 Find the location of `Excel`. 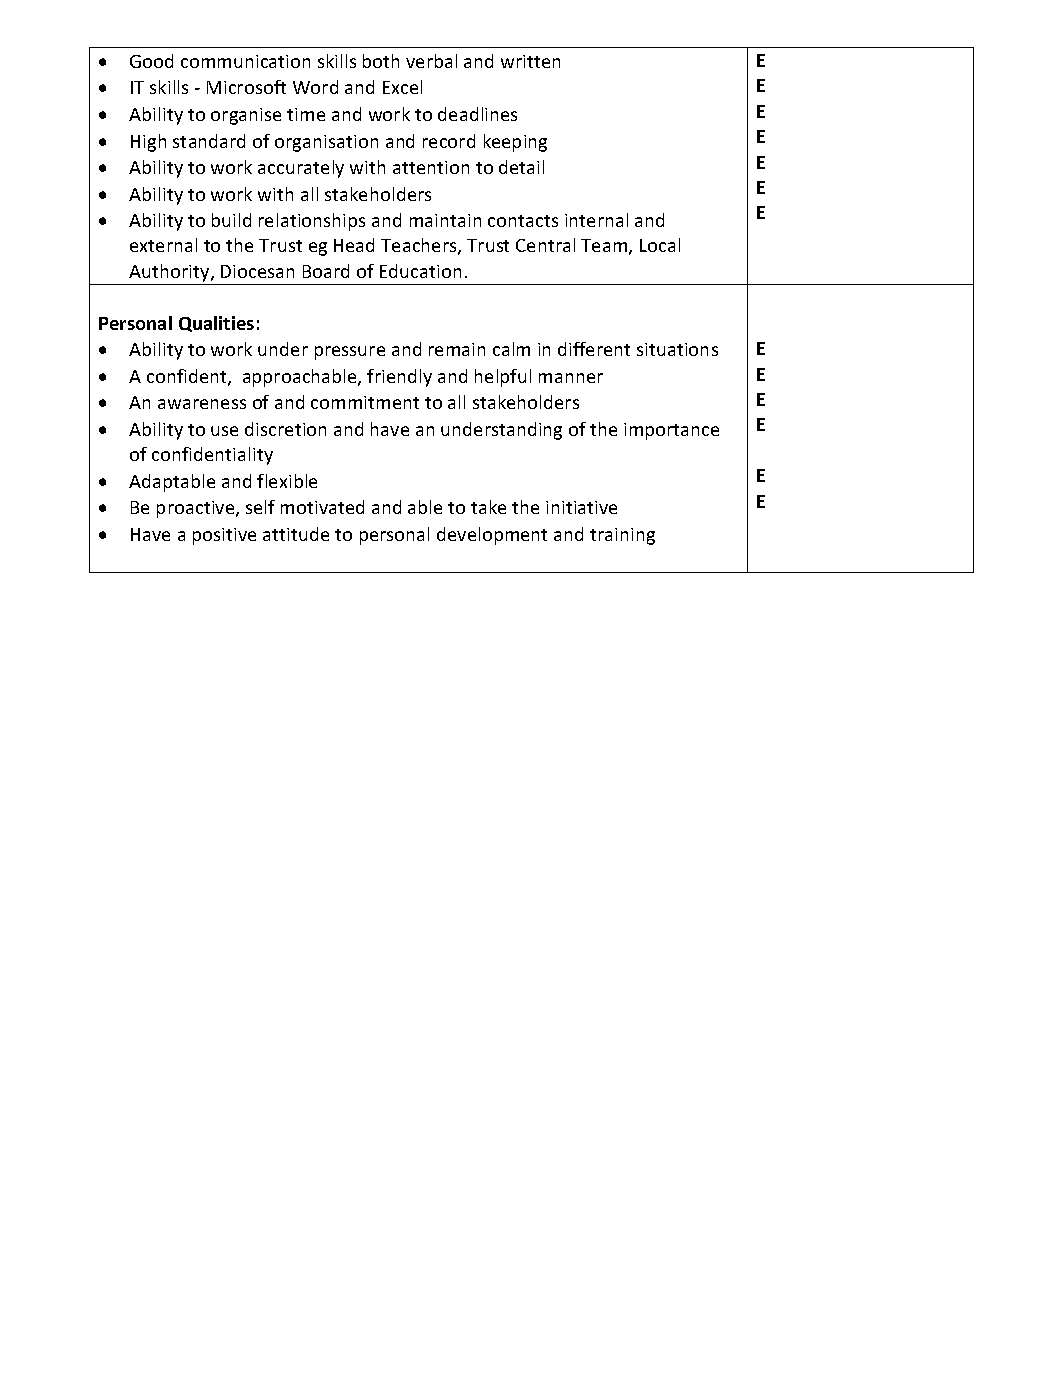

Excel is located at coordinates (402, 87).
